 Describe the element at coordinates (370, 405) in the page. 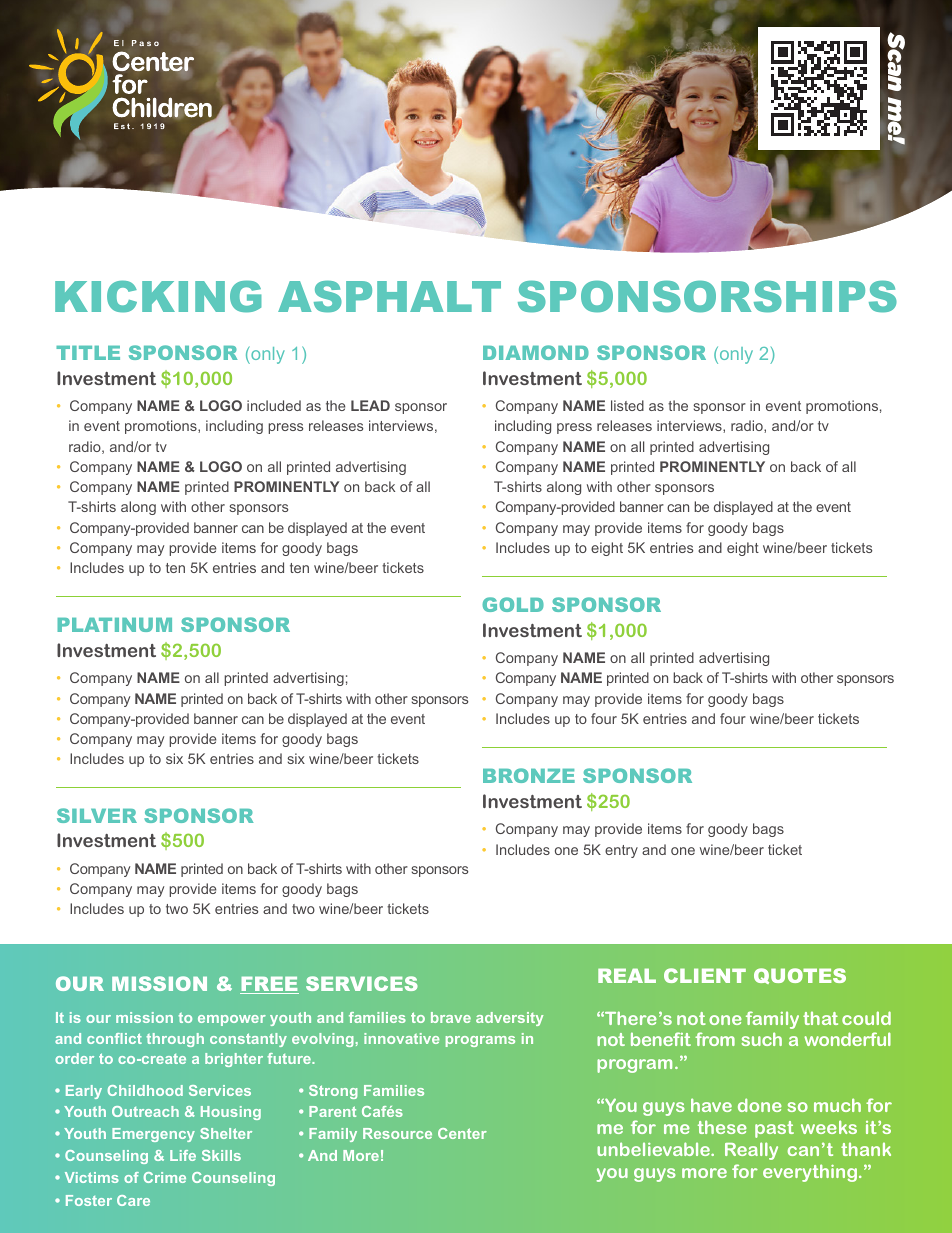

I see `LEAD` at that location.
